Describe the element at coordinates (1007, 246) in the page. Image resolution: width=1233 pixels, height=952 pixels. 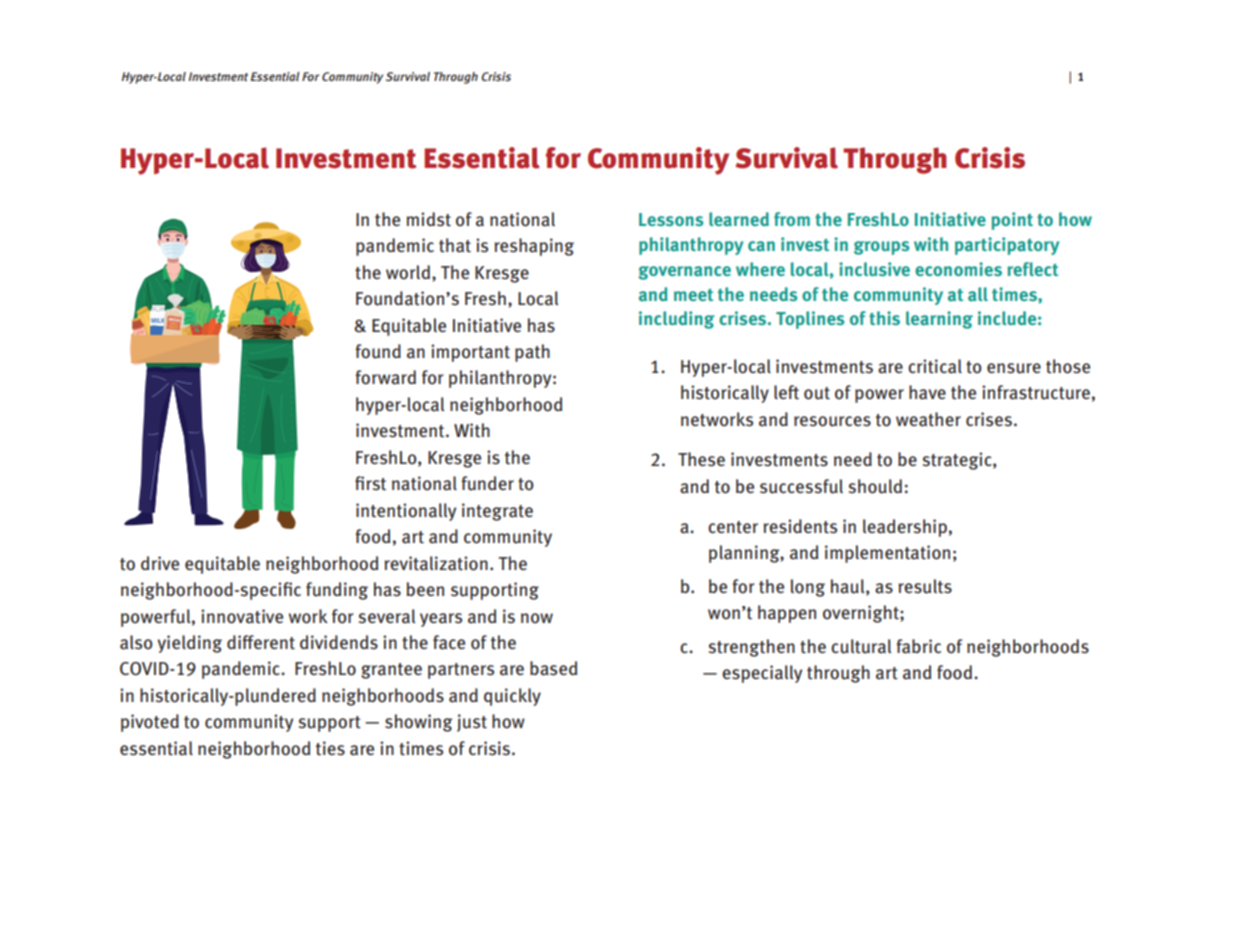
I see `participatory` at that location.
